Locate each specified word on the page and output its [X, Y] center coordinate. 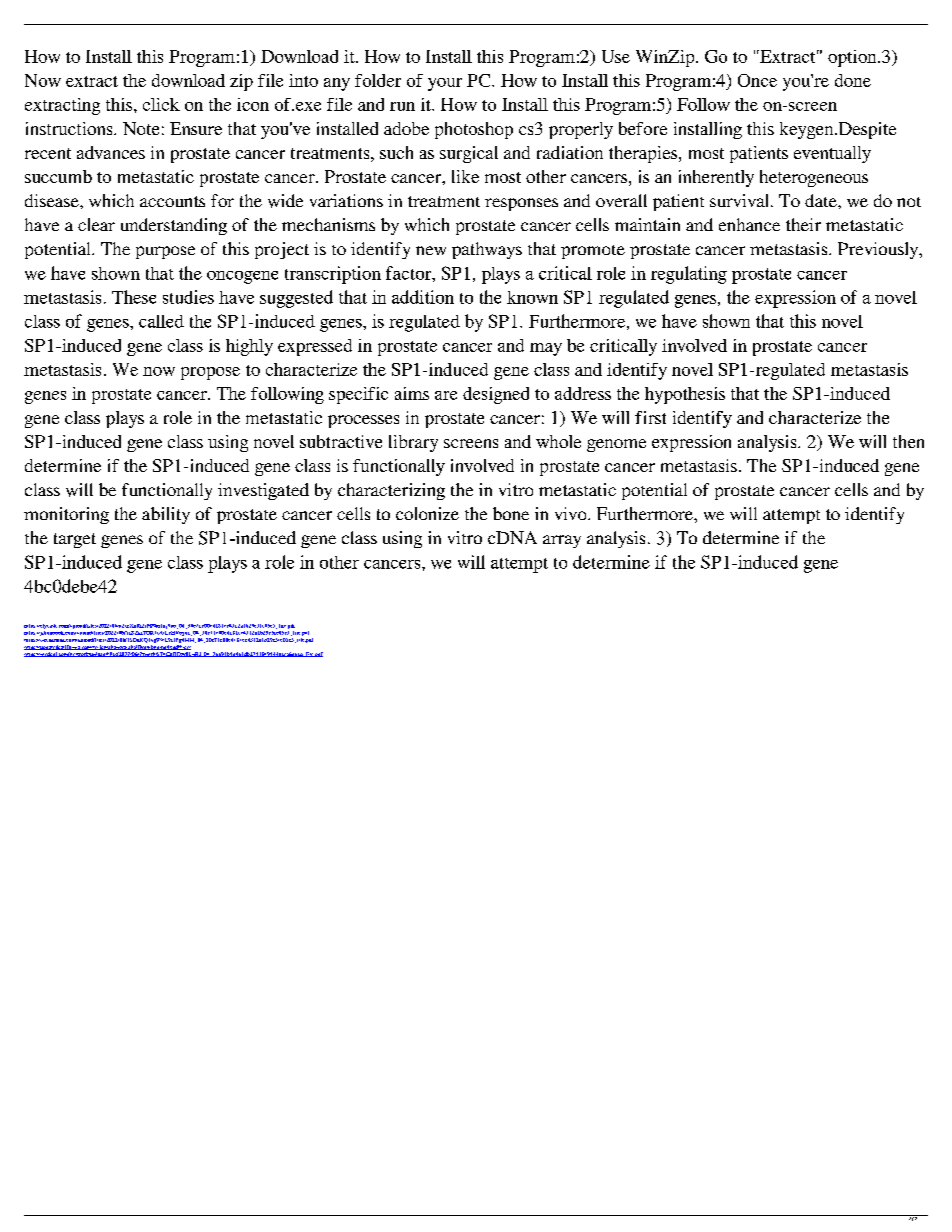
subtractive [341, 441]
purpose [165, 252]
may [546, 349]
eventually [832, 154]
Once [757, 80]
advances [111, 152]
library [413, 443]
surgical [469, 154]
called [161, 321]
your [445, 84]
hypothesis [685, 395]
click [161, 104]
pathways [487, 250]
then [908, 441]
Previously [879, 250]
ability [166, 515]
